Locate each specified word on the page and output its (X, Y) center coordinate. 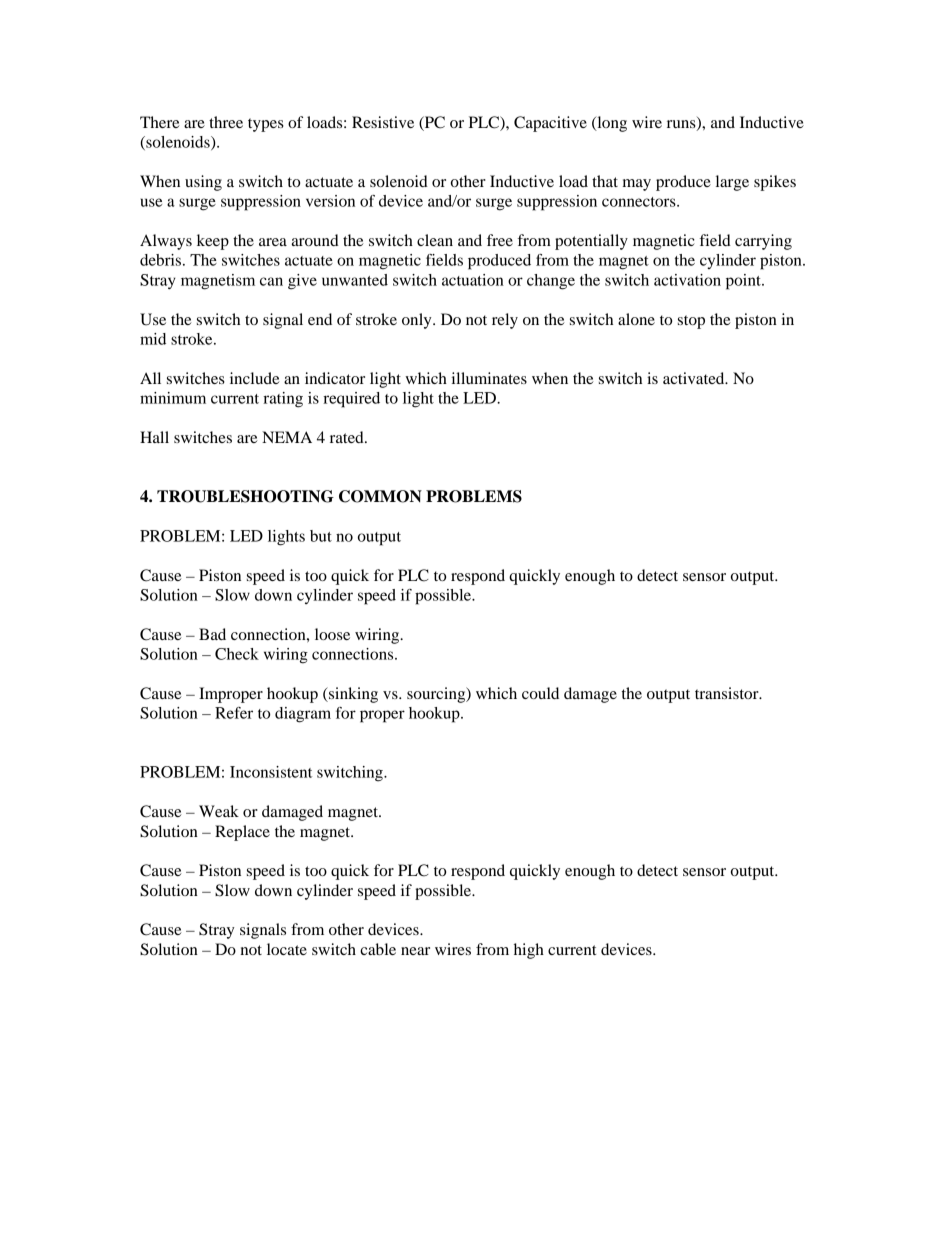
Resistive (383, 122)
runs (682, 125)
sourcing (437, 695)
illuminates (489, 378)
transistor (728, 693)
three (226, 122)
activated (695, 378)
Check (237, 654)
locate (287, 949)
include (255, 378)
